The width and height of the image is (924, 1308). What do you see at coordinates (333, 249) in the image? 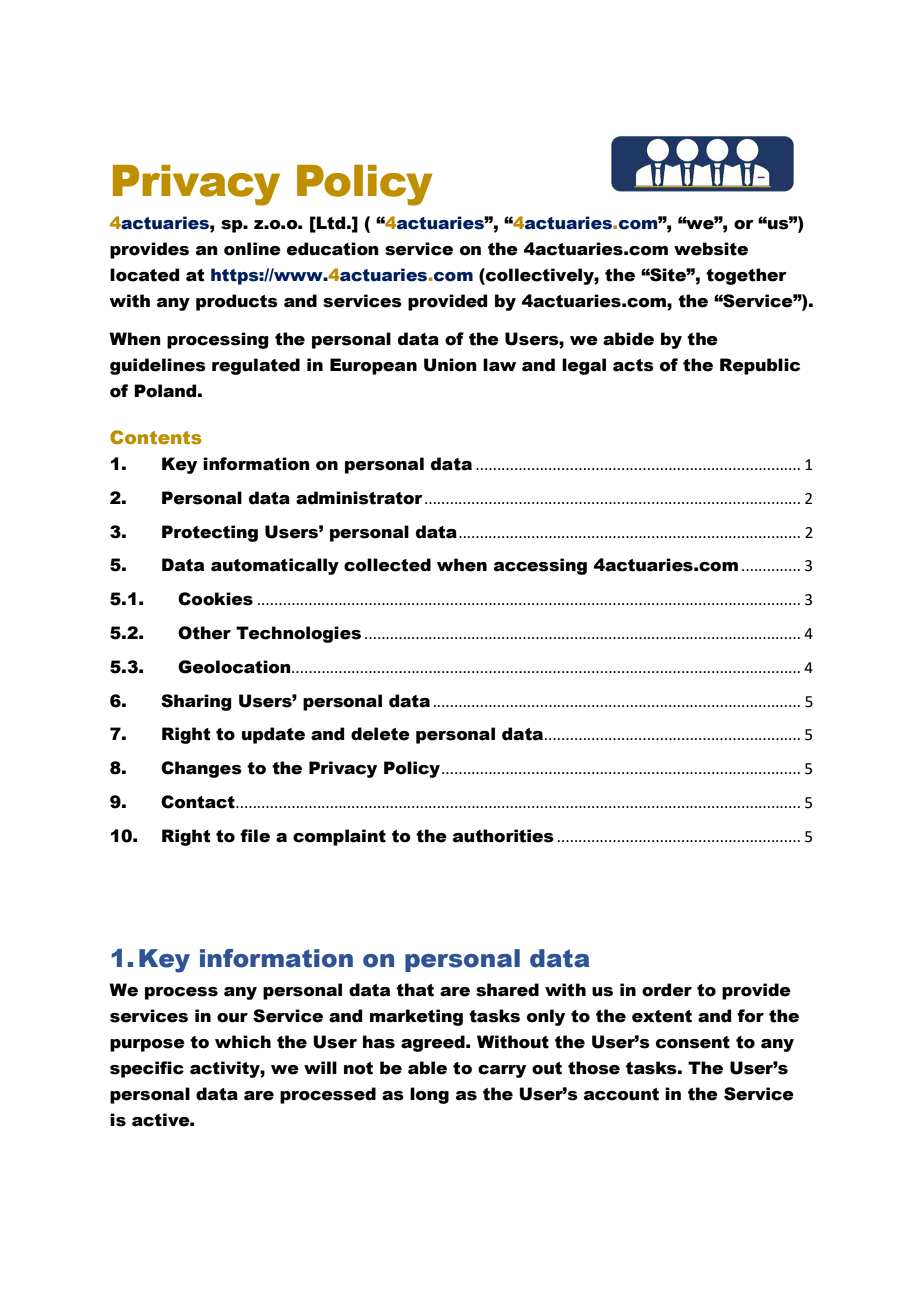
I see `education` at bounding box center [333, 249].
